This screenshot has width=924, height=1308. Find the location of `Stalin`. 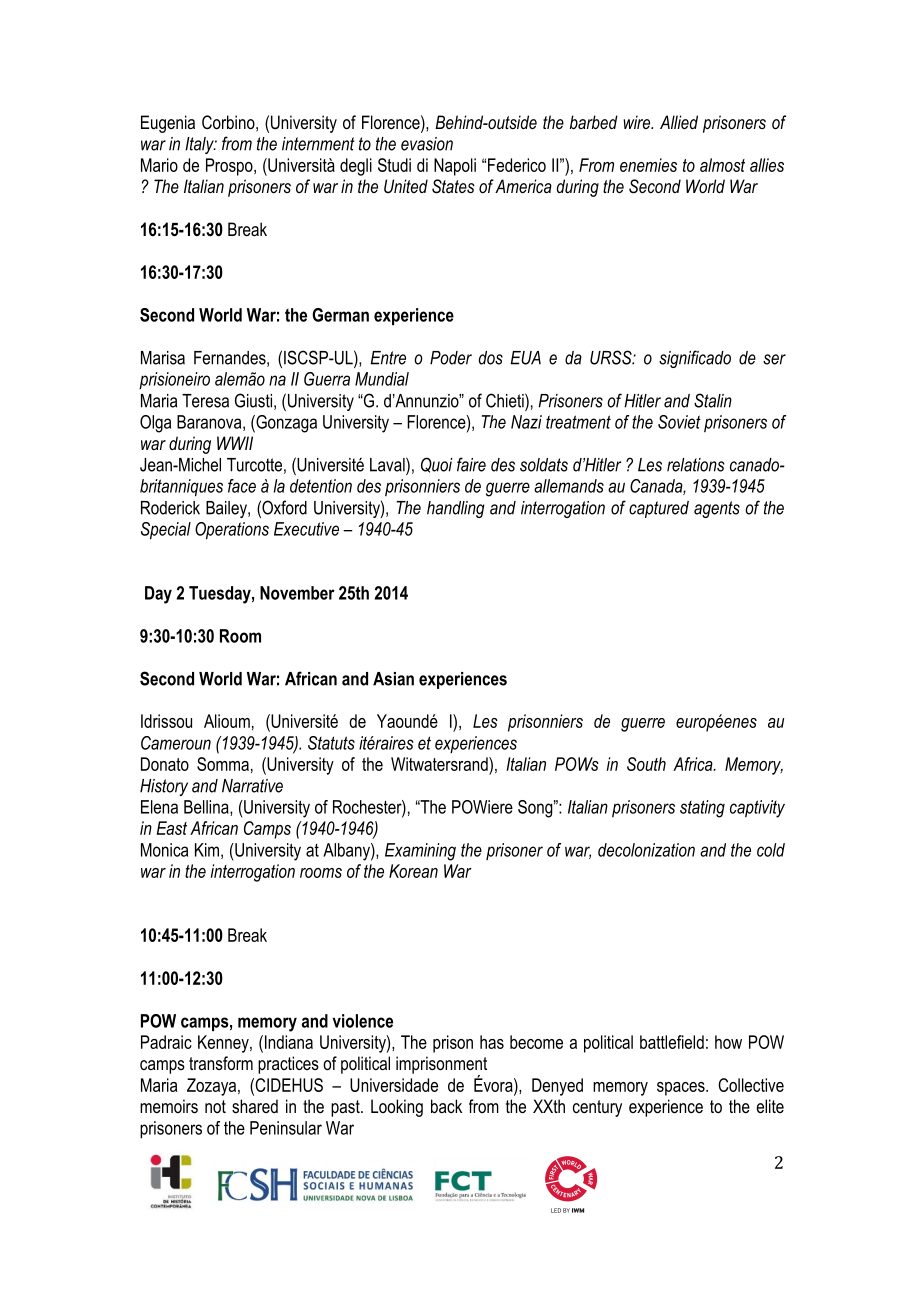

Stalin is located at coordinates (713, 400).
